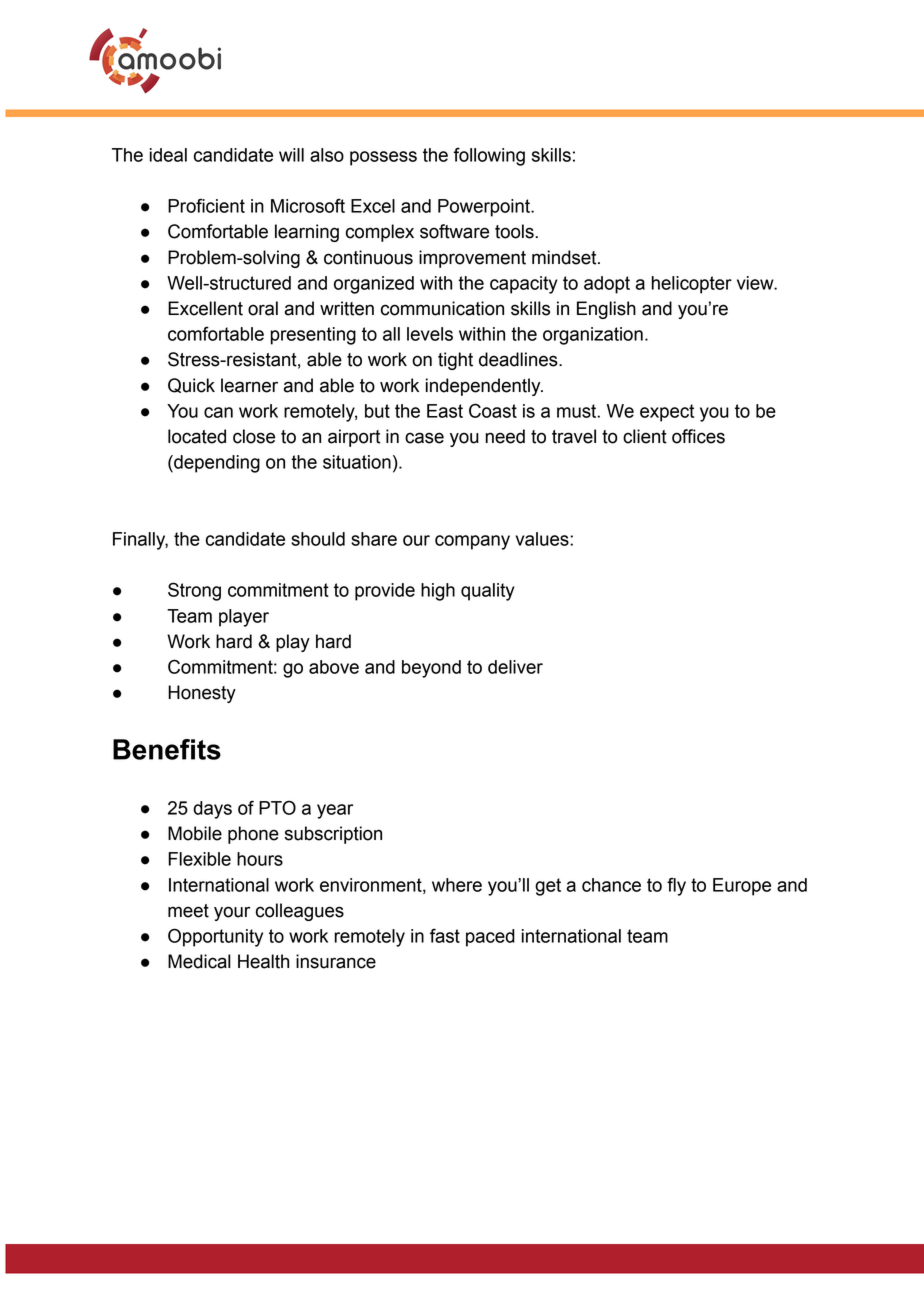 The height and width of the document is (1307, 924). Describe the element at coordinates (565, 257) in the document. I see `mindset` at that location.
